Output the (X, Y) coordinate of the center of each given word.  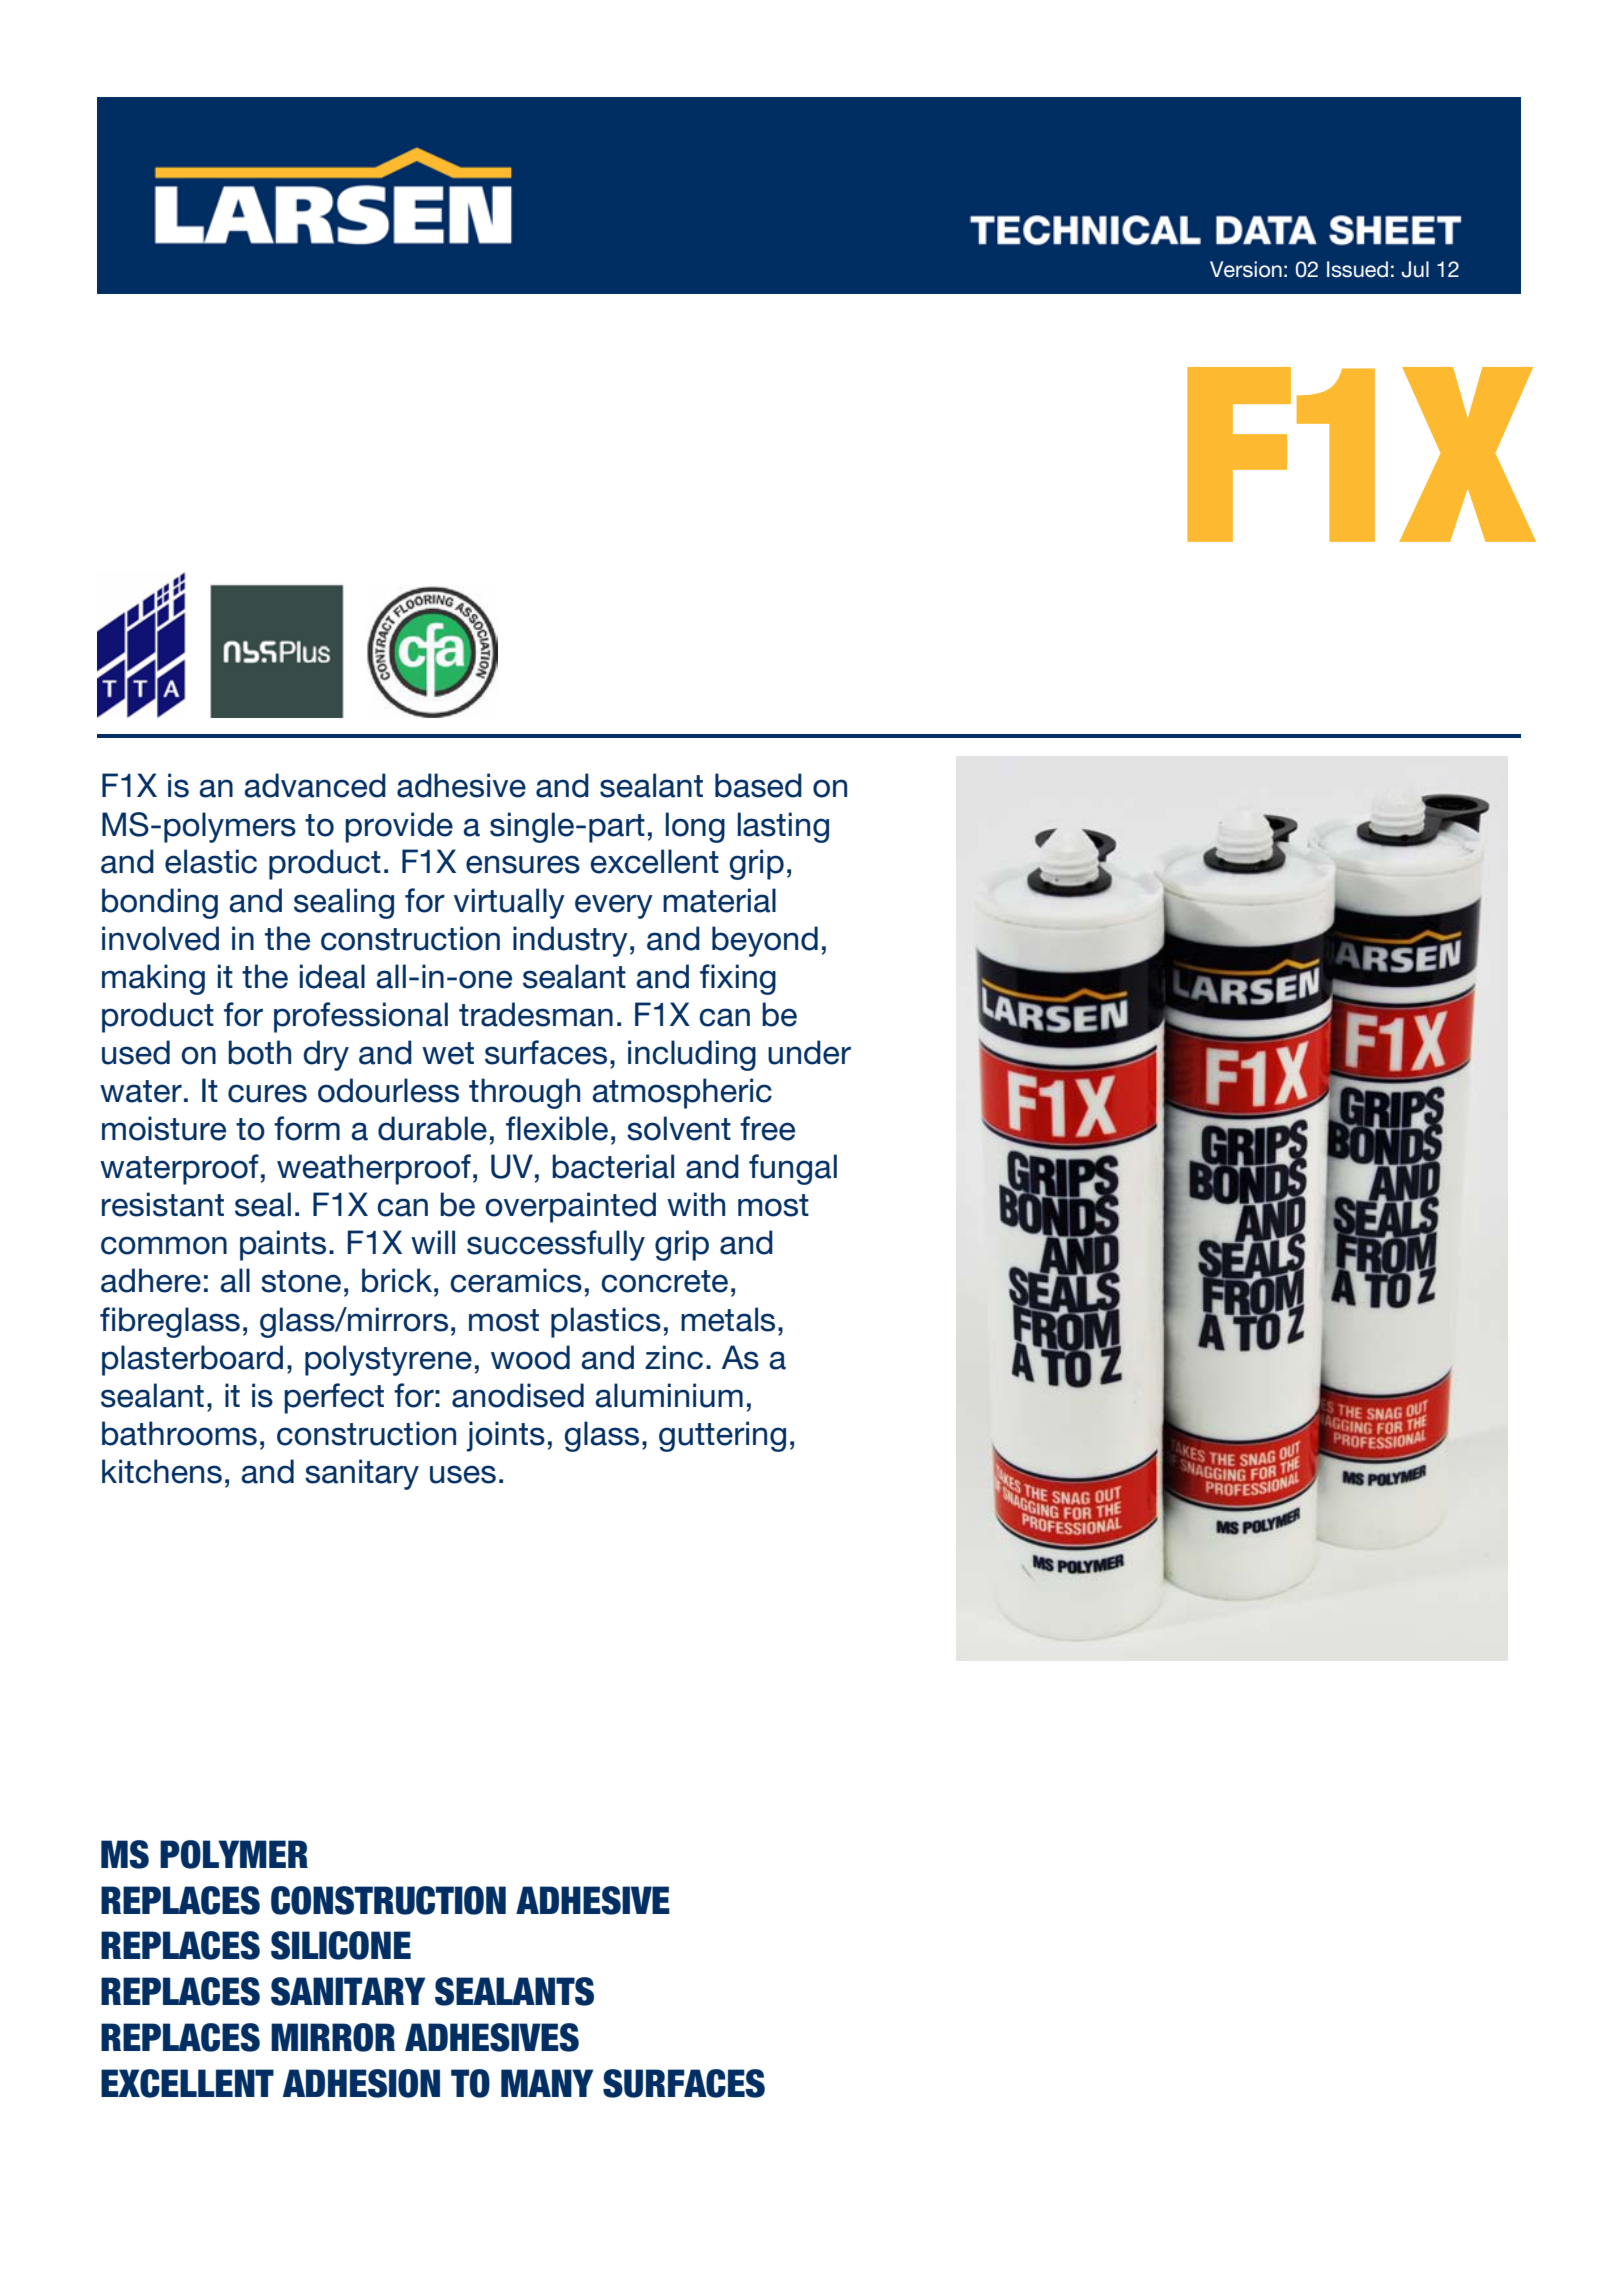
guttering (722, 1436)
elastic (211, 861)
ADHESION (361, 2083)
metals (728, 1319)
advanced (315, 785)
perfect (334, 1398)
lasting (783, 827)
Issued (1357, 269)
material (719, 900)
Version (1246, 269)
